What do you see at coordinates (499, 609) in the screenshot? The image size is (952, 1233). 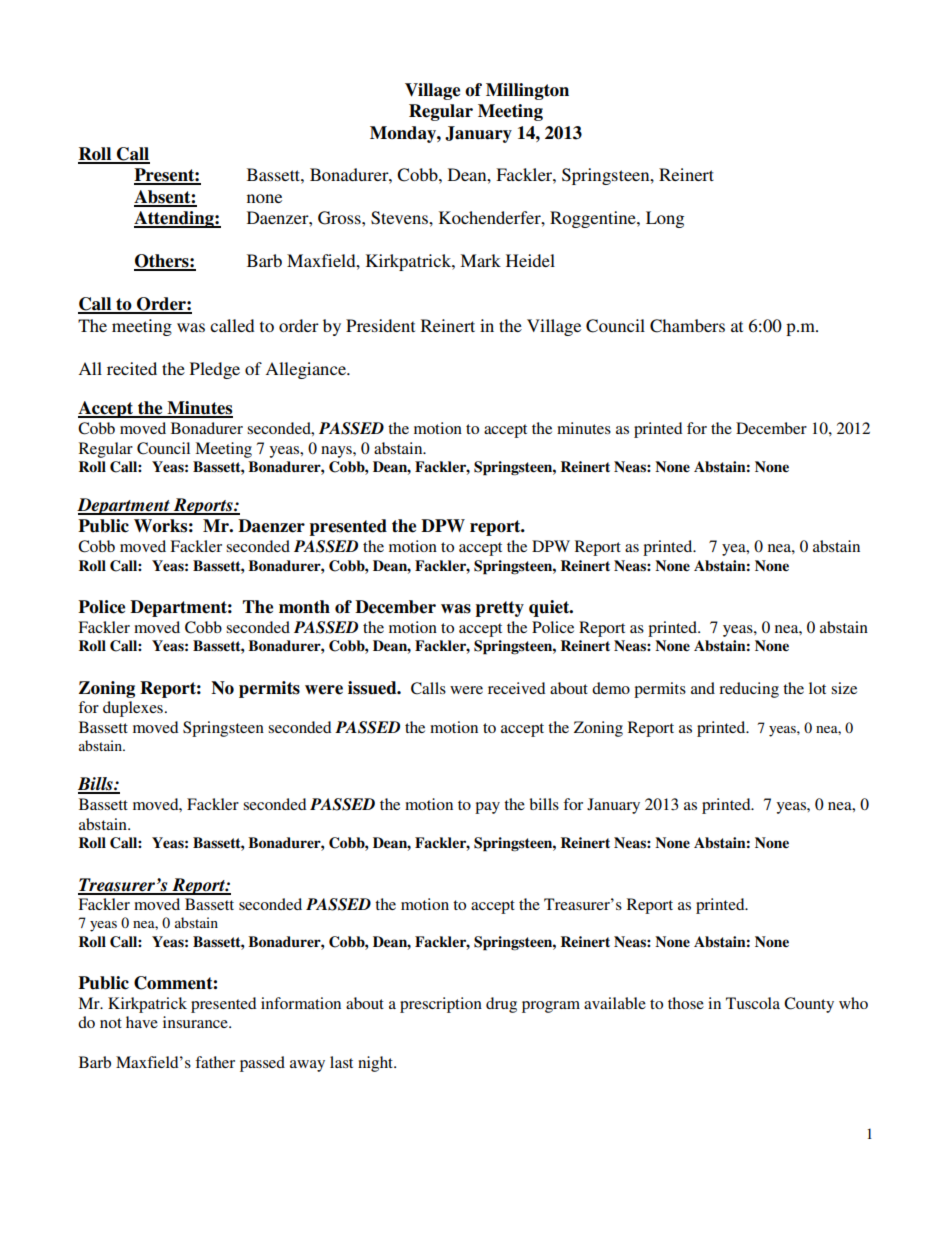 I see `pretty` at bounding box center [499, 609].
